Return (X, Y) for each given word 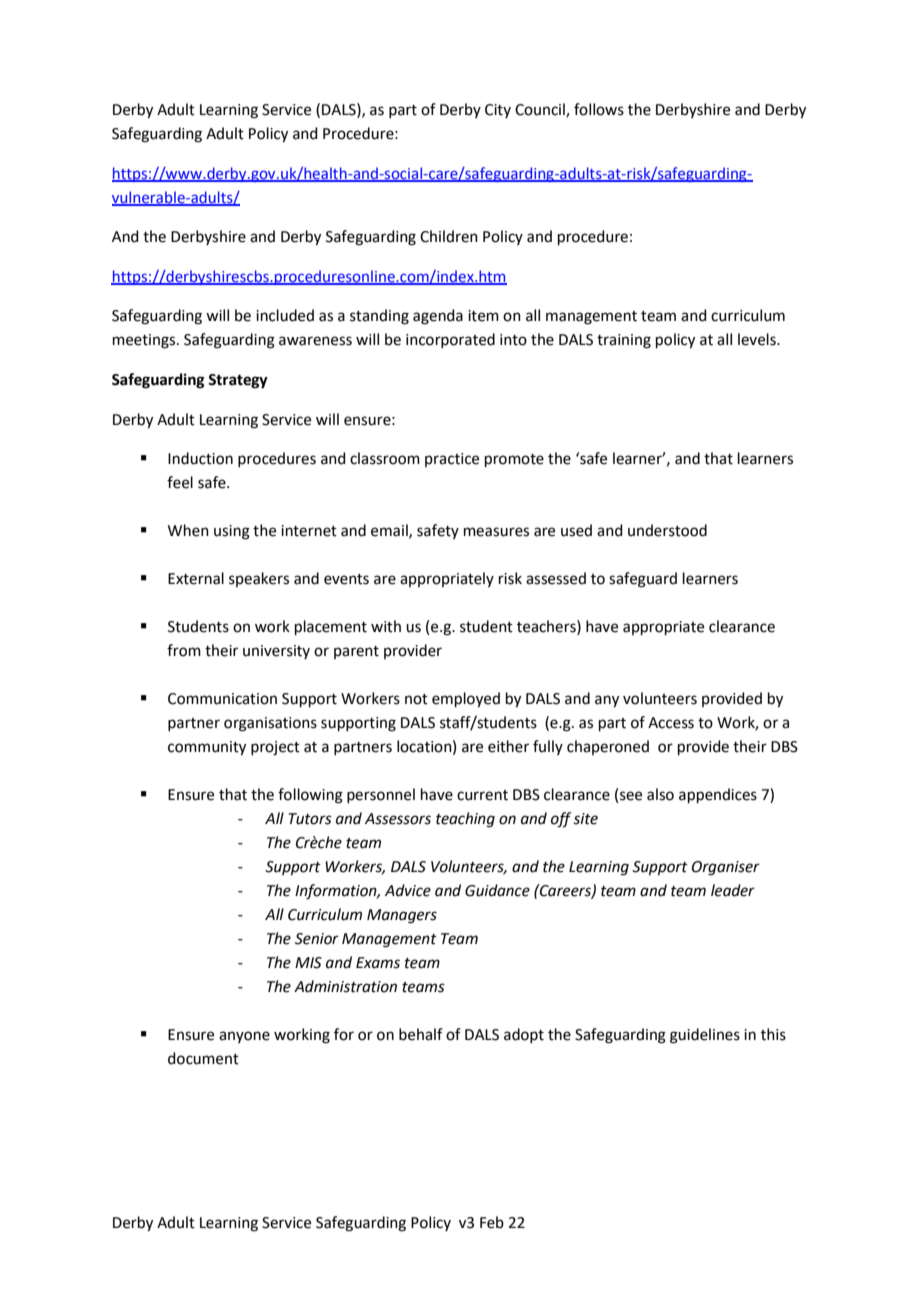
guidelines (705, 1036)
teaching (465, 820)
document (203, 1058)
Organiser (726, 868)
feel (180, 482)
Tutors (310, 819)
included (285, 315)
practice (452, 460)
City (498, 111)
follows (599, 109)
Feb (492, 1222)
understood (667, 530)
